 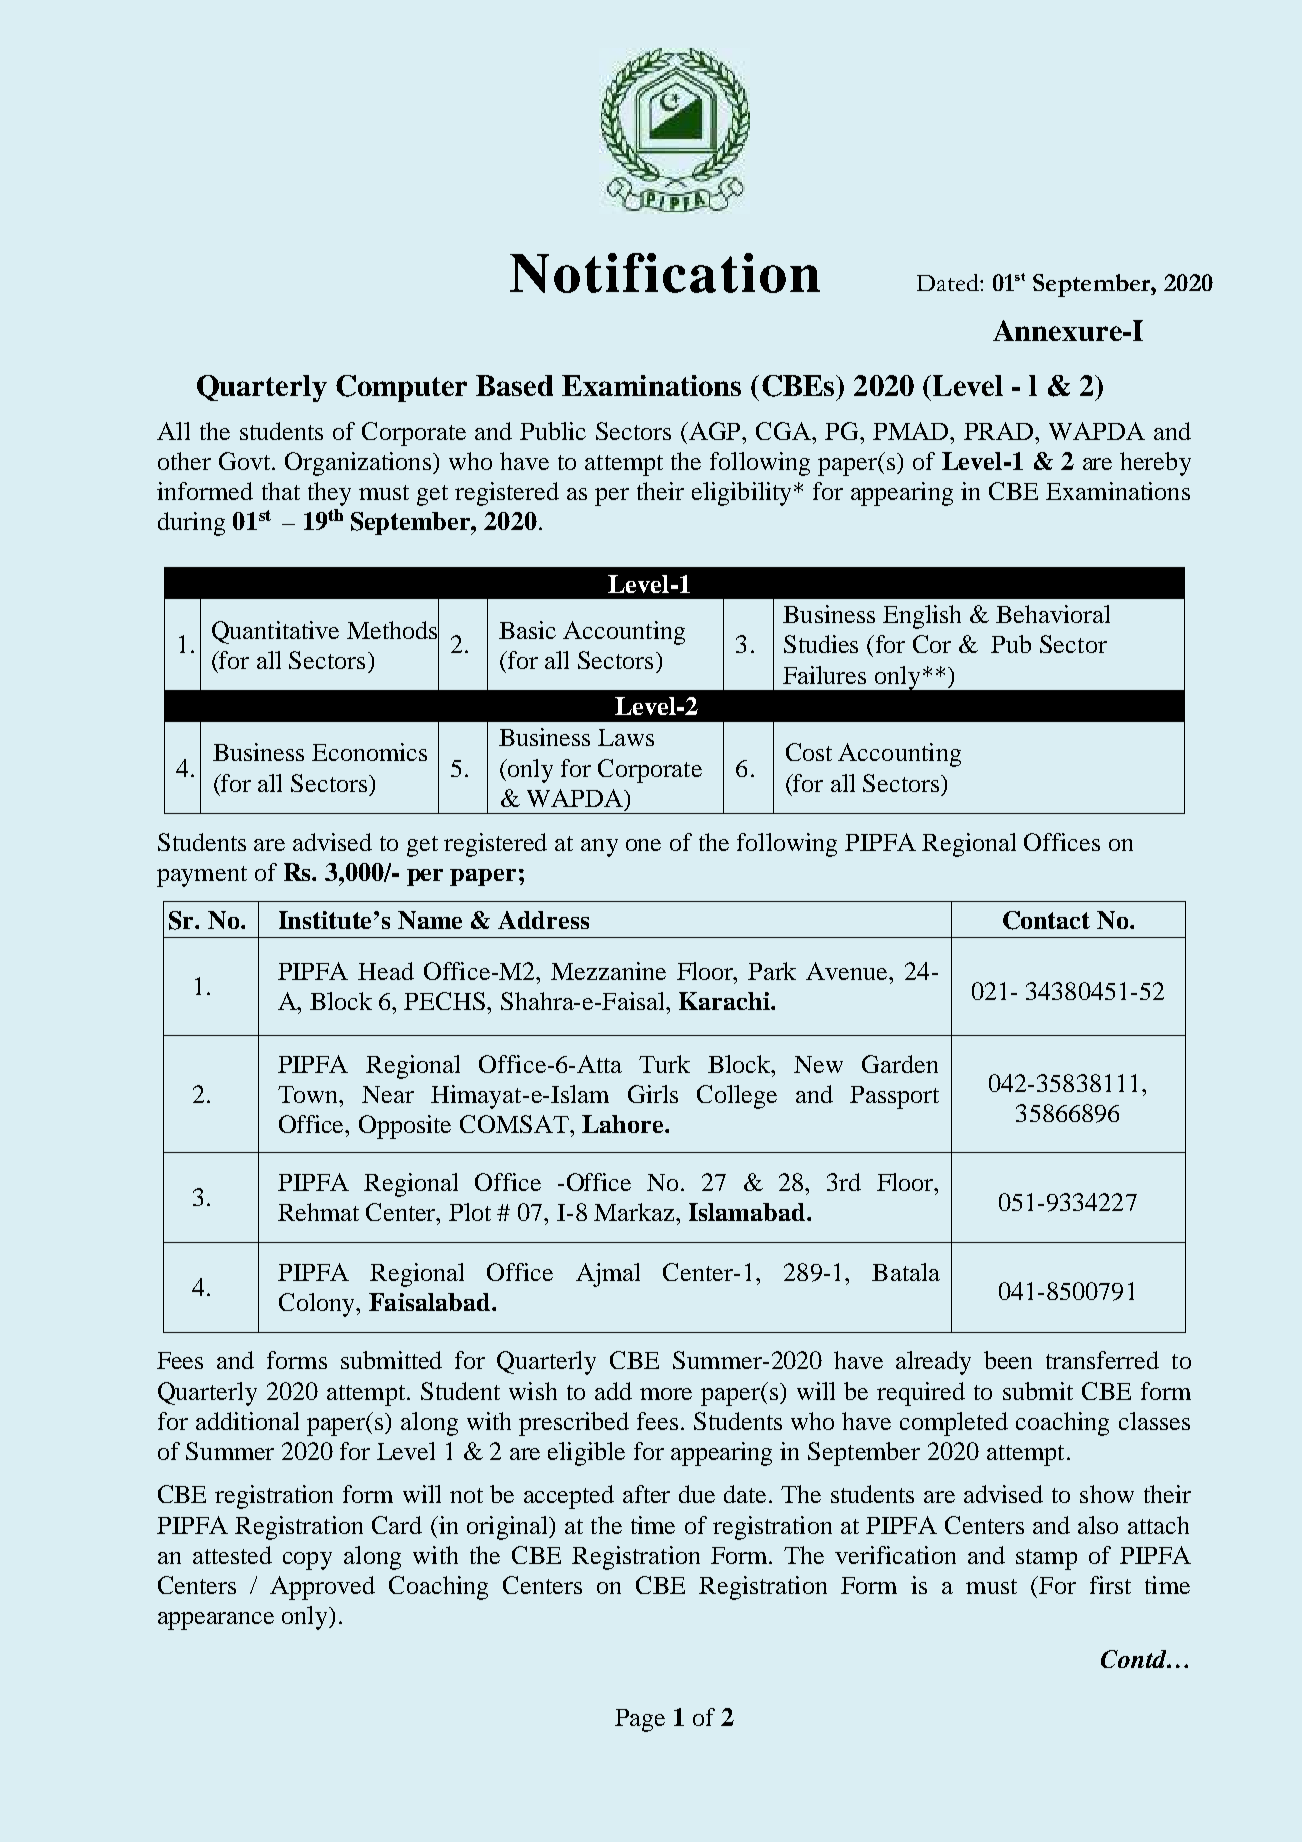 I want to click on Quantitative, so click(x=275, y=632).
